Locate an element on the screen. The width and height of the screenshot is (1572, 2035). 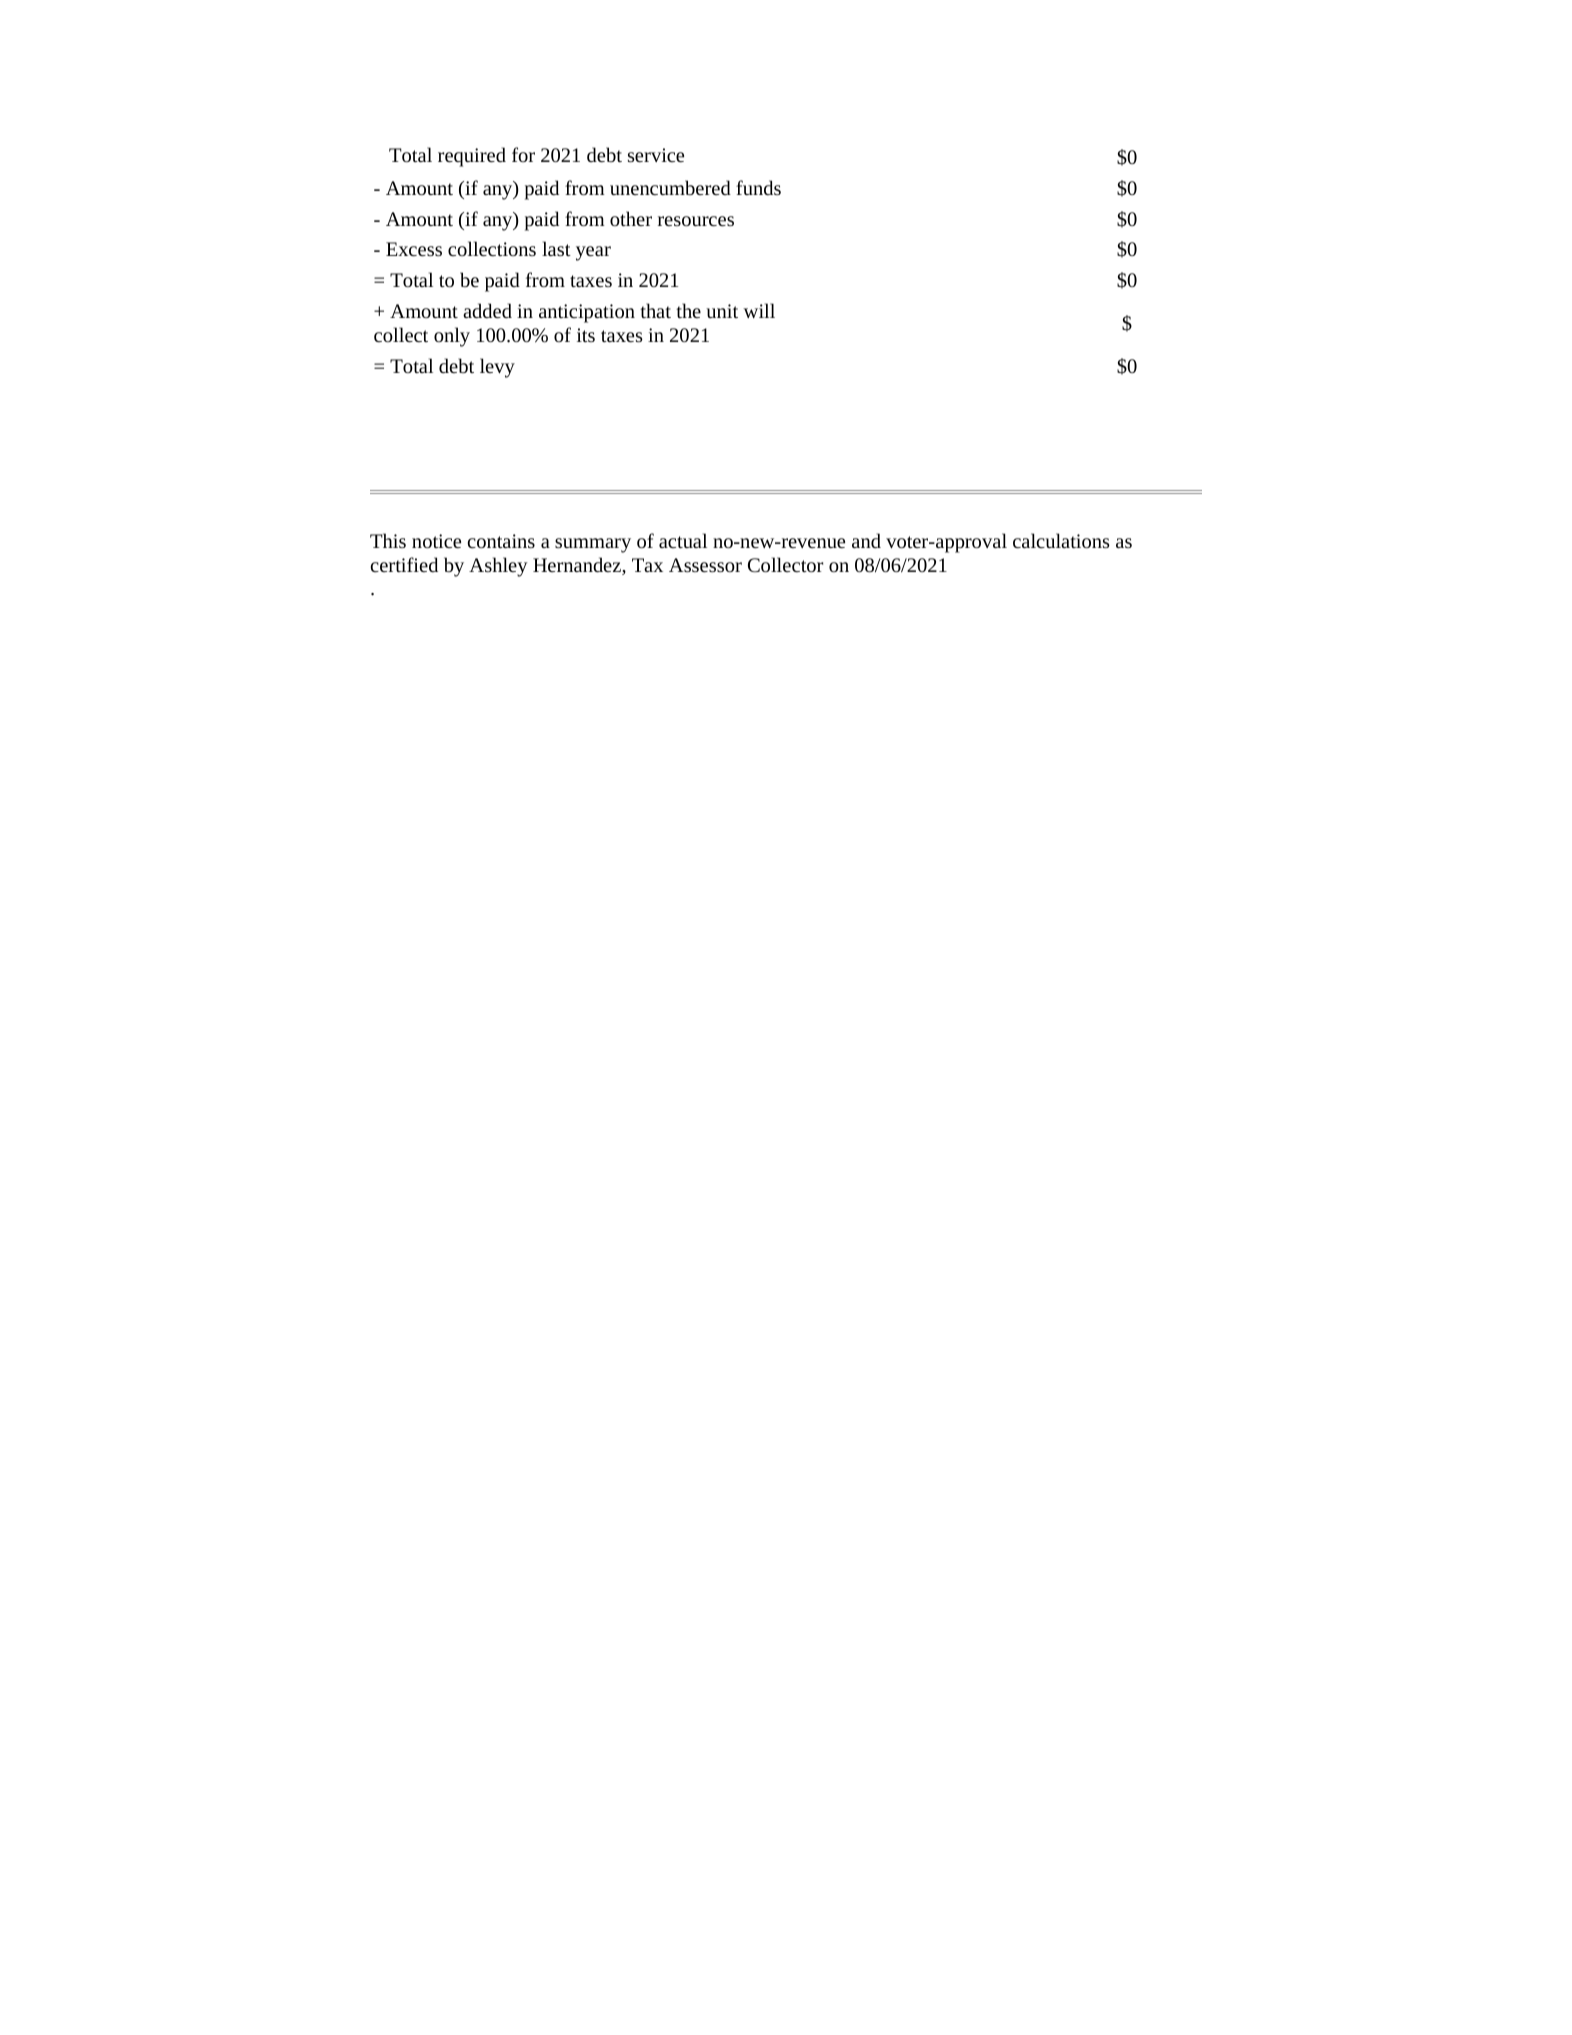
Ashley is located at coordinates (498, 567).
